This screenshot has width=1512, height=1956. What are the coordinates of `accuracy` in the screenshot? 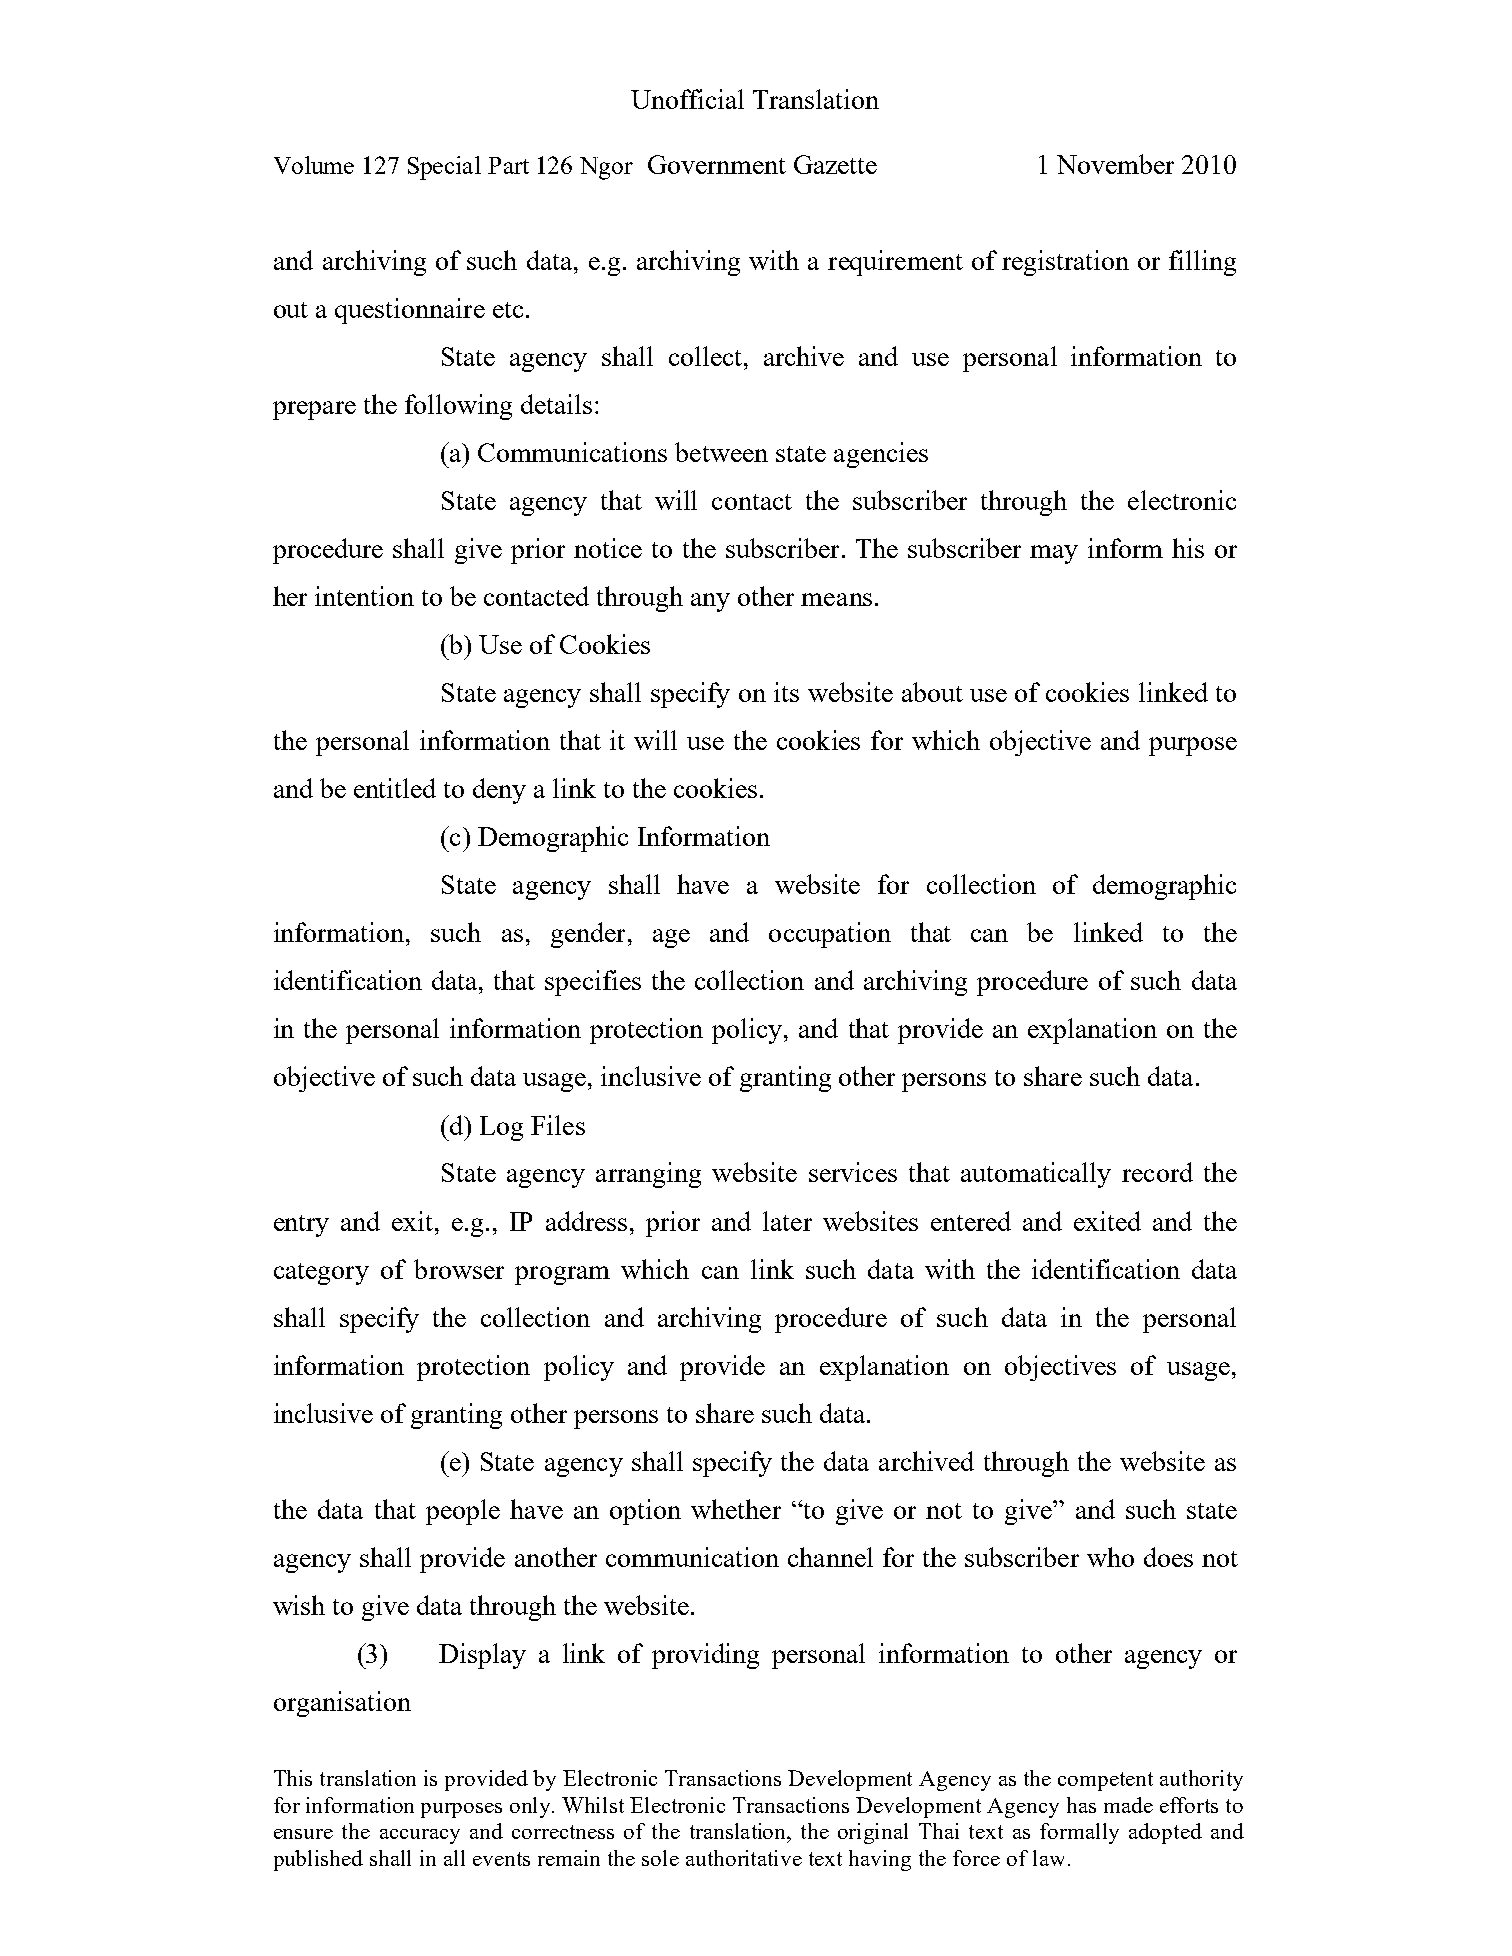 It's located at (420, 1836).
